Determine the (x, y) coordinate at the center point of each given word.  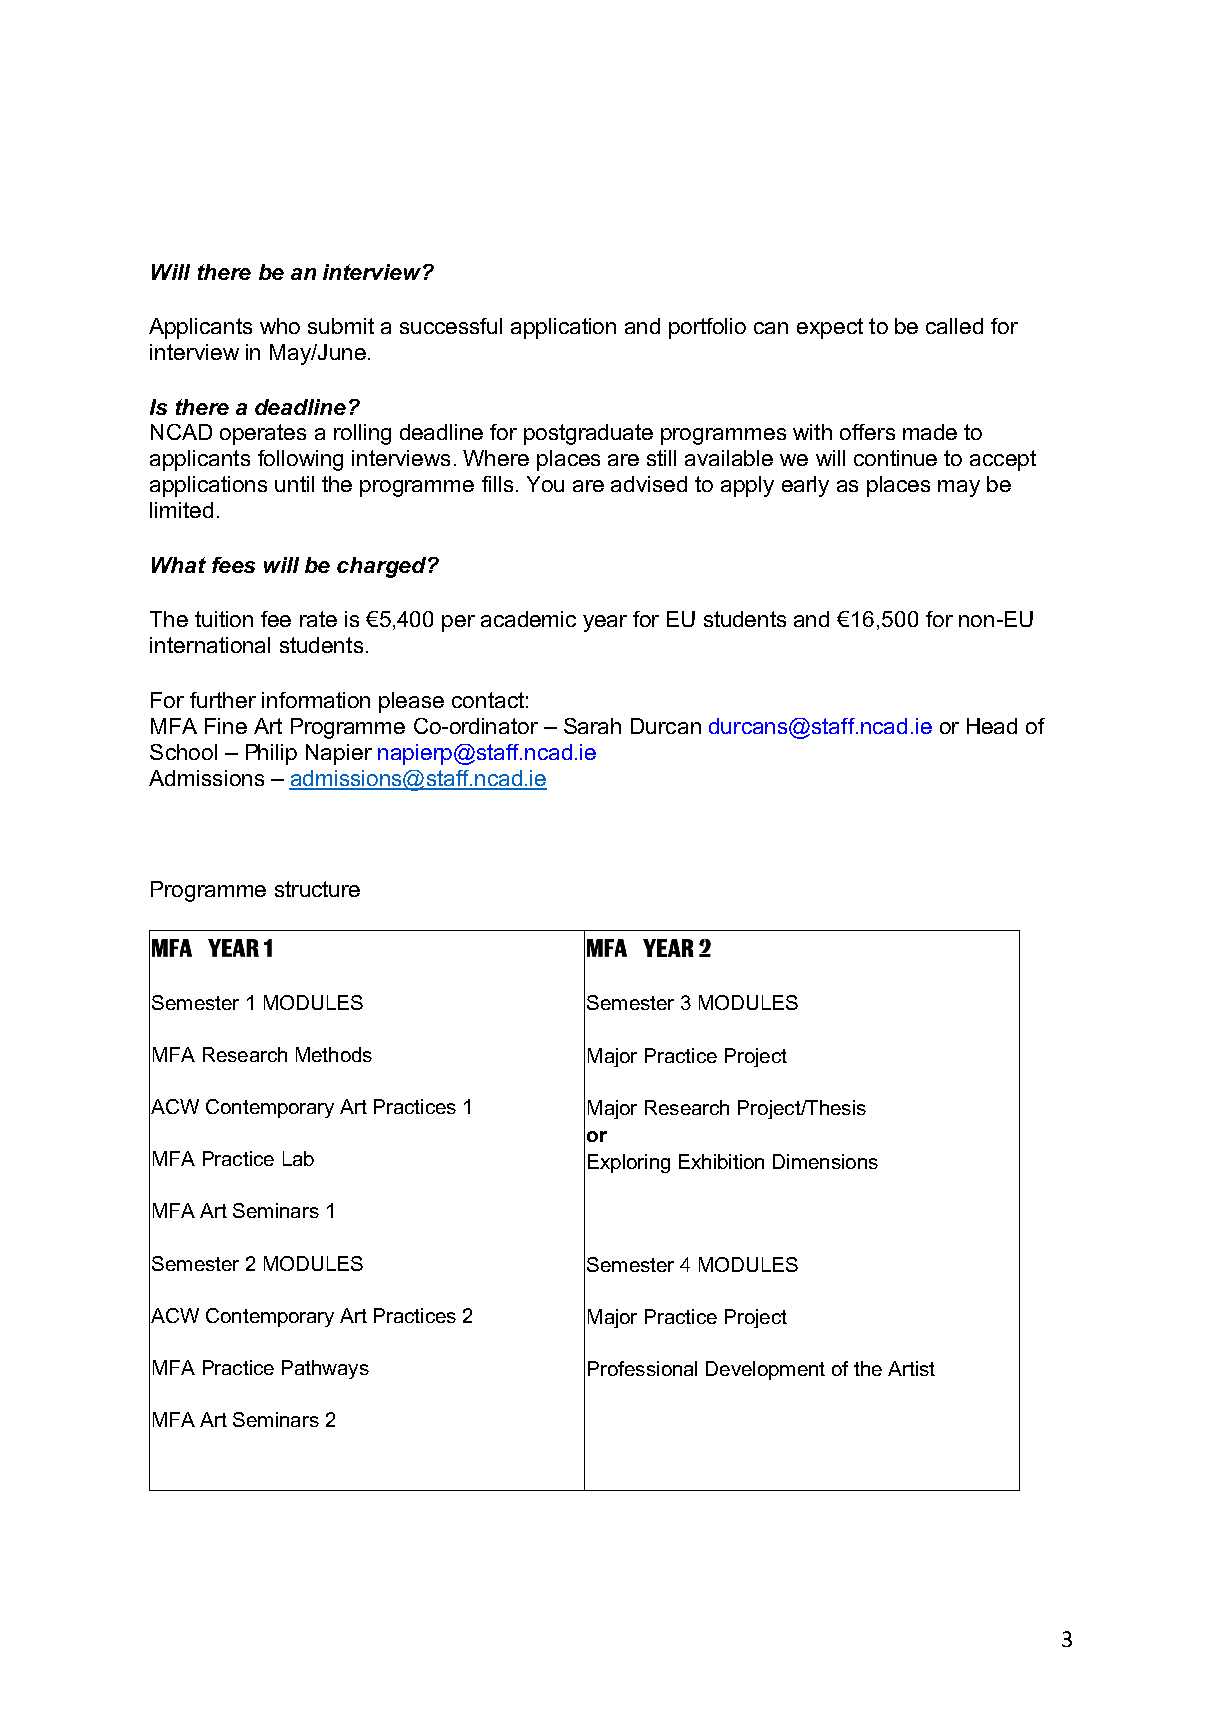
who (280, 326)
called (954, 326)
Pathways (325, 1369)
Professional (642, 1368)
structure (317, 889)
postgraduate (588, 434)
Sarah (592, 726)
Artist (911, 1368)
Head (992, 726)
